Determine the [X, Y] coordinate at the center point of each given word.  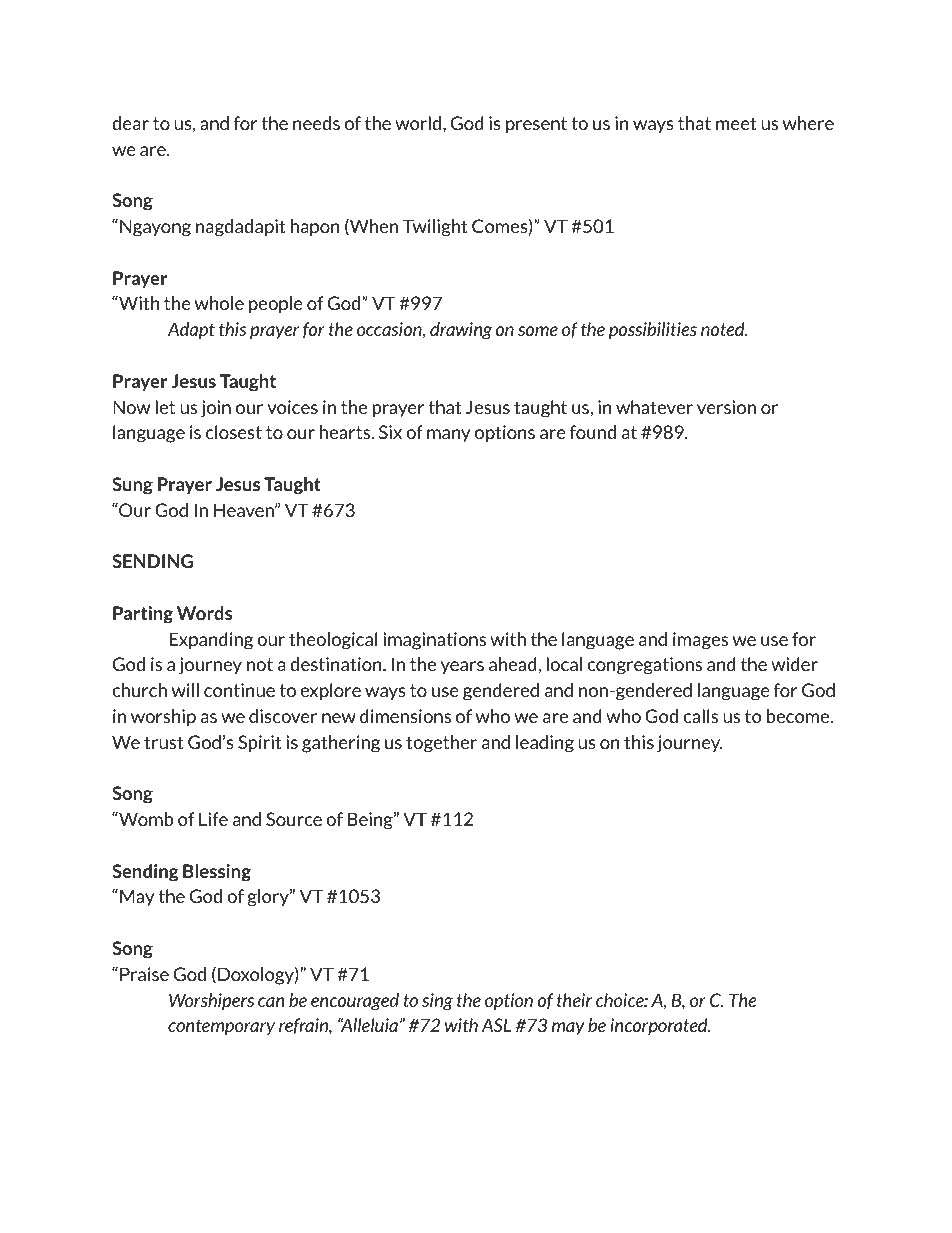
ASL [496, 1025]
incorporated [660, 1027]
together [441, 744]
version [726, 407]
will [185, 690]
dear [130, 123]
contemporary [221, 1027]
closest [234, 432]
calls [700, 716]
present [536, 125]
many [448, 435]
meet [736, 123]
